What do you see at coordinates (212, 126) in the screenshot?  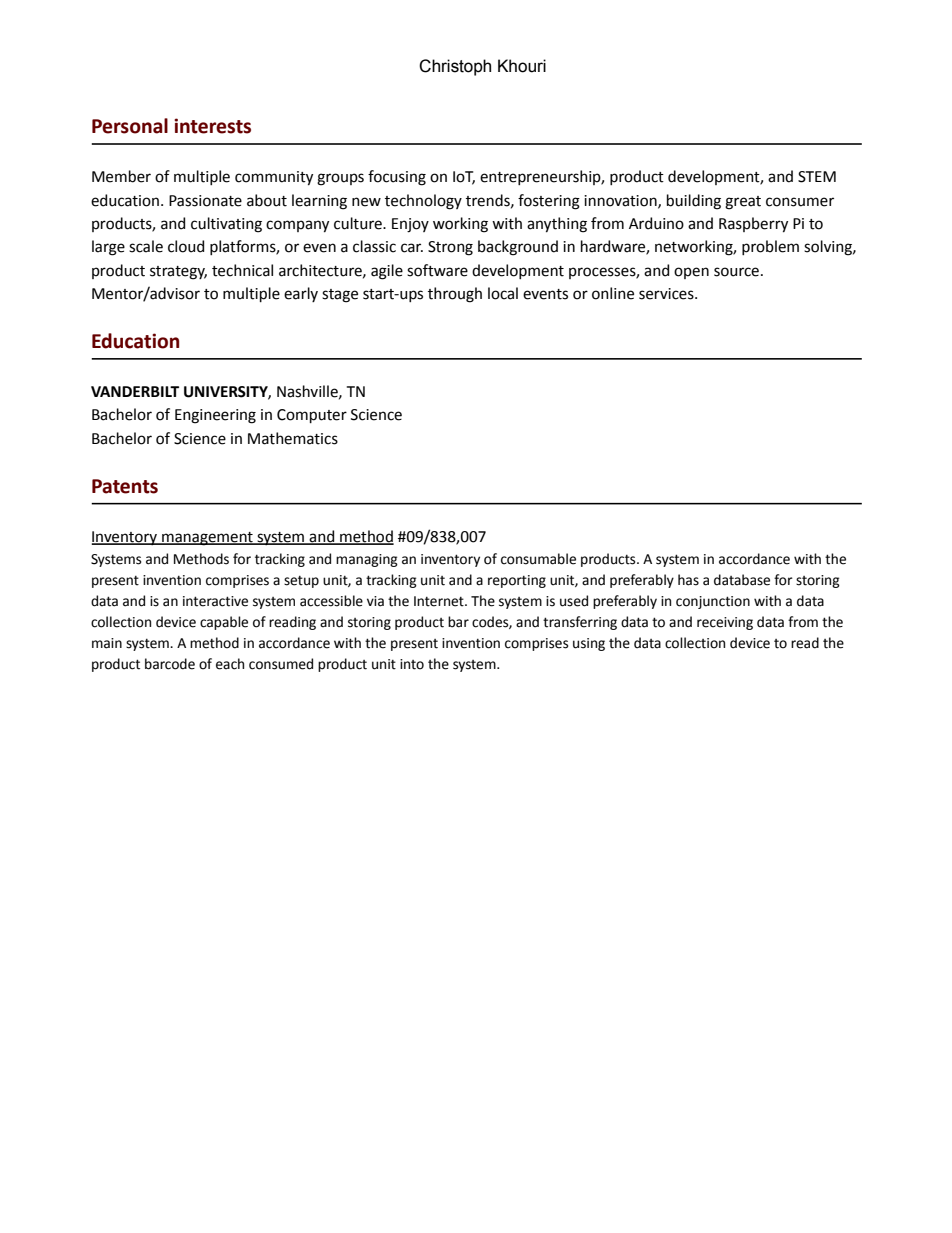 I see `interests` at bounding box center [212, 126].
